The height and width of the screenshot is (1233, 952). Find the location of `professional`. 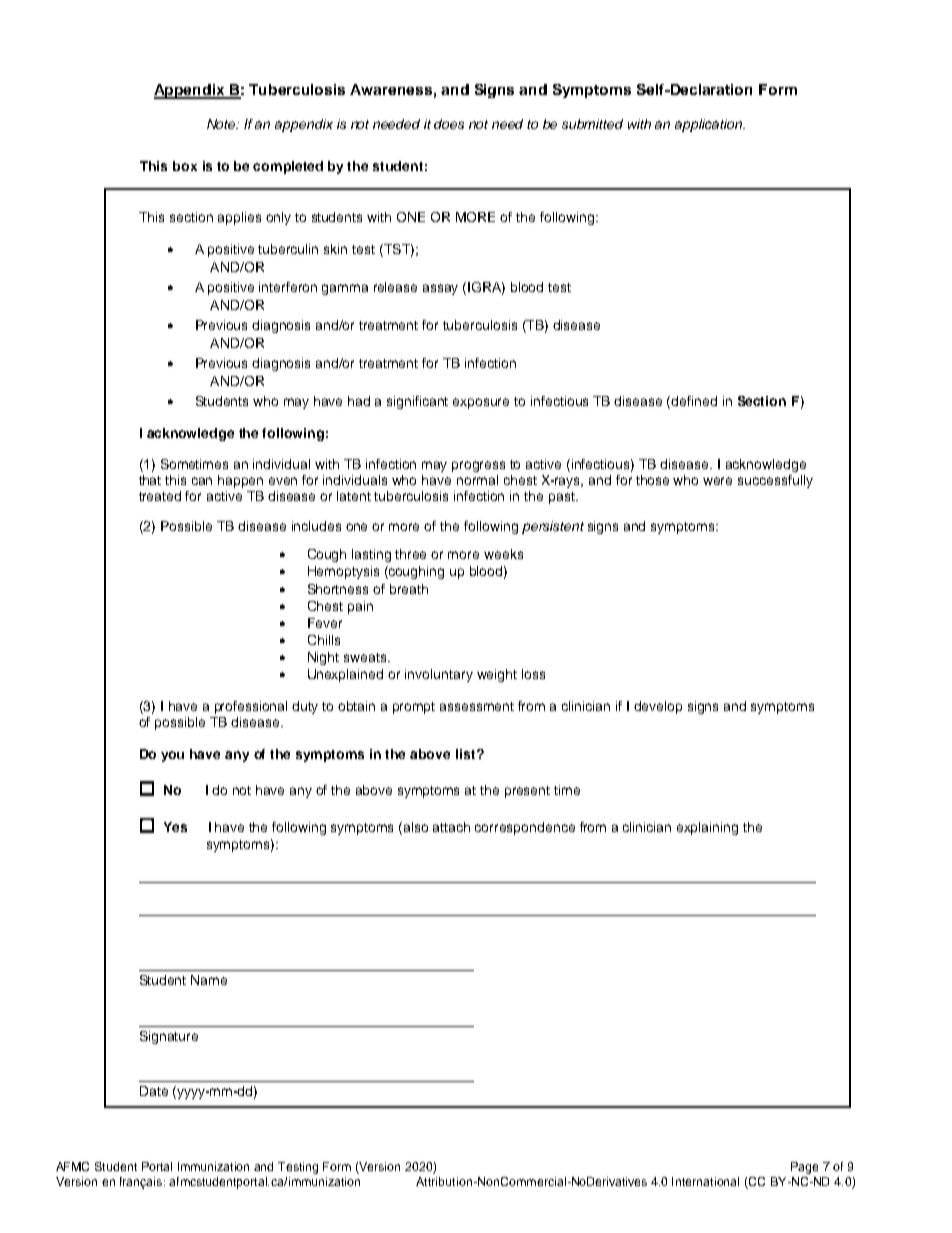

professional is located at coordinates (251, 707).
